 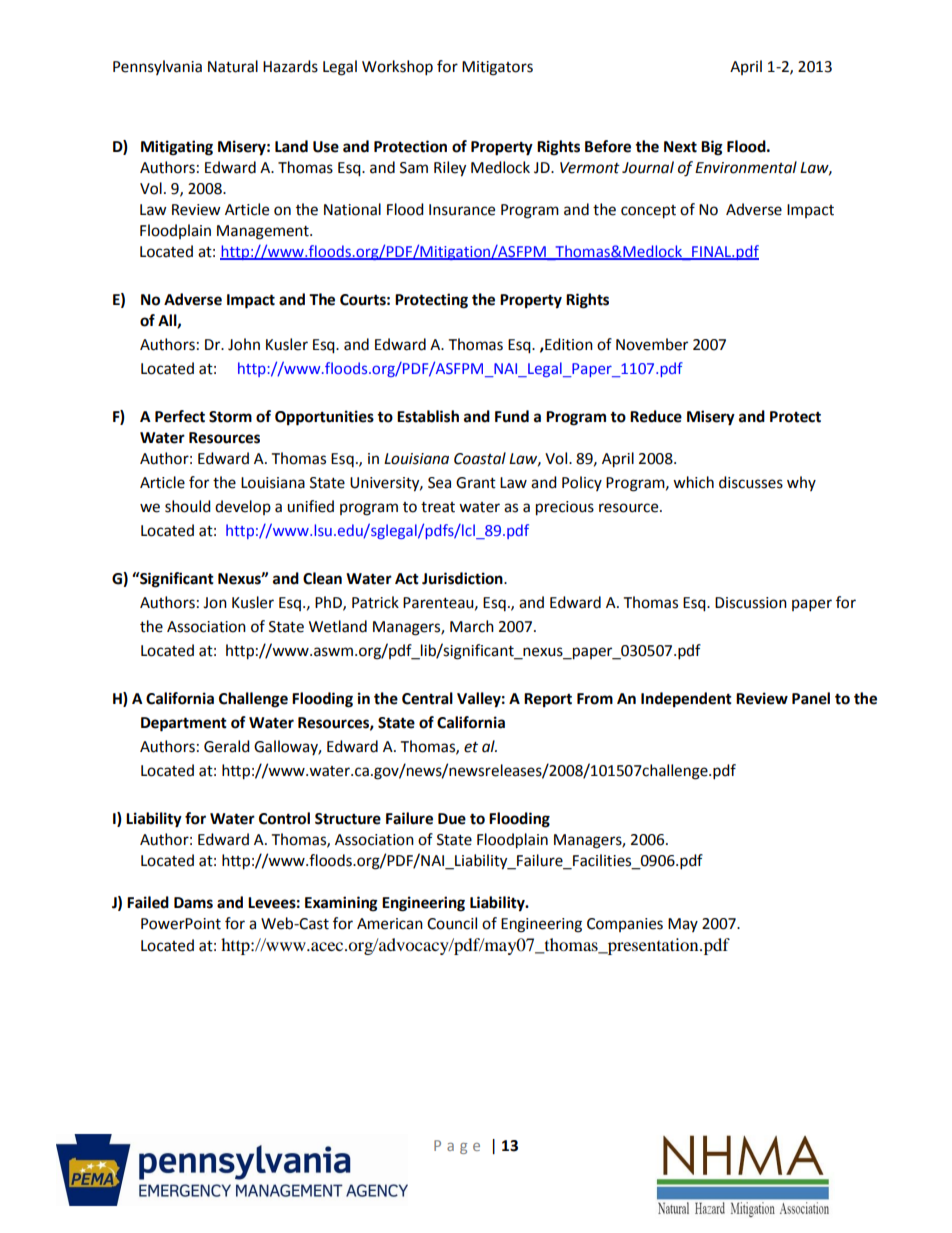 I want to click on John, so click(x=244, y=344).
